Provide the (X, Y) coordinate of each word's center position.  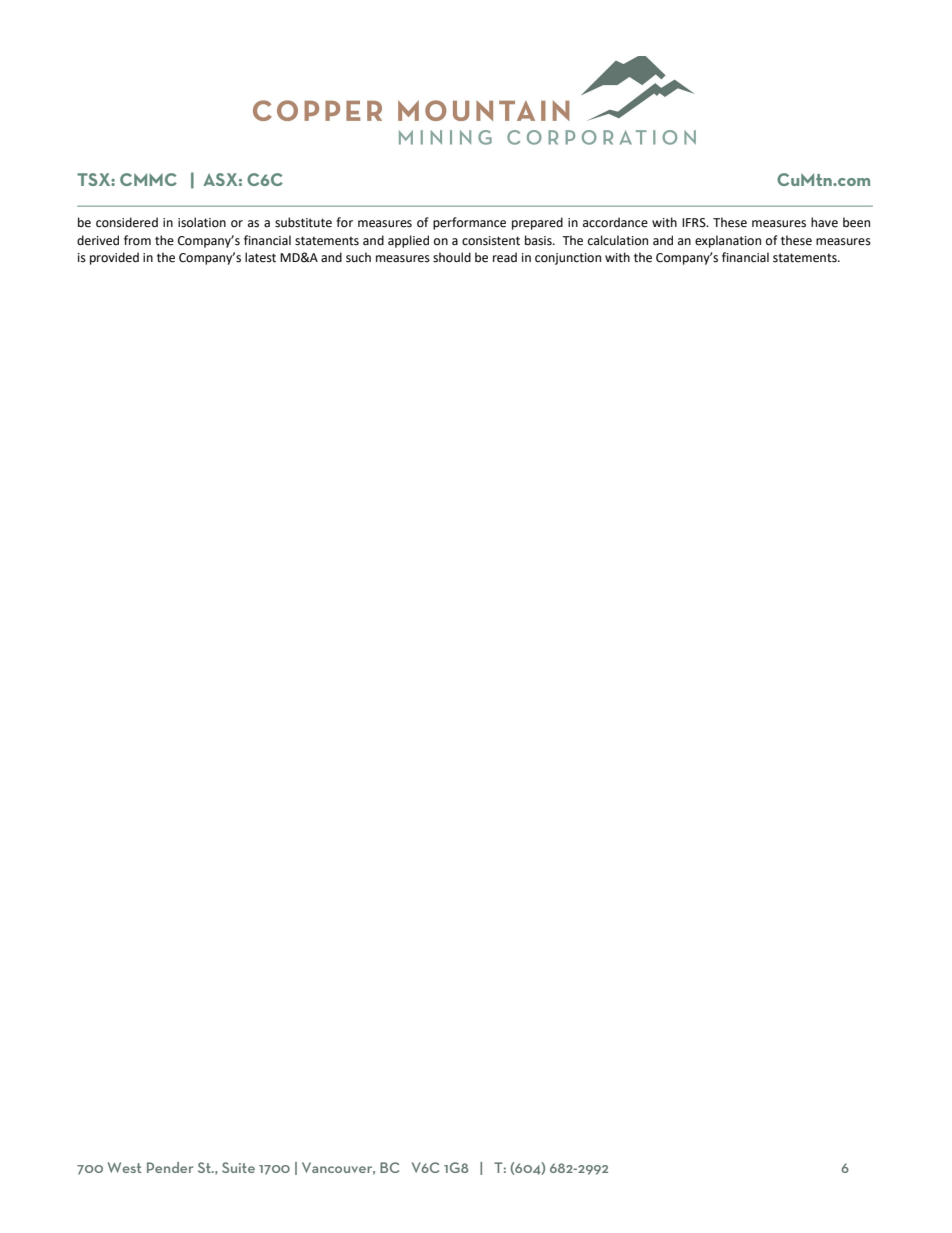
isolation (202, 222)
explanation (728, 241)
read (505, 257)
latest (260, 257)
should (452, 257)
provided (114, 258)
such (358, 257)
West (125, 1167)
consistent (491, 241)
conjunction (568, 259)
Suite (238, 1167)
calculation (618, 240)
